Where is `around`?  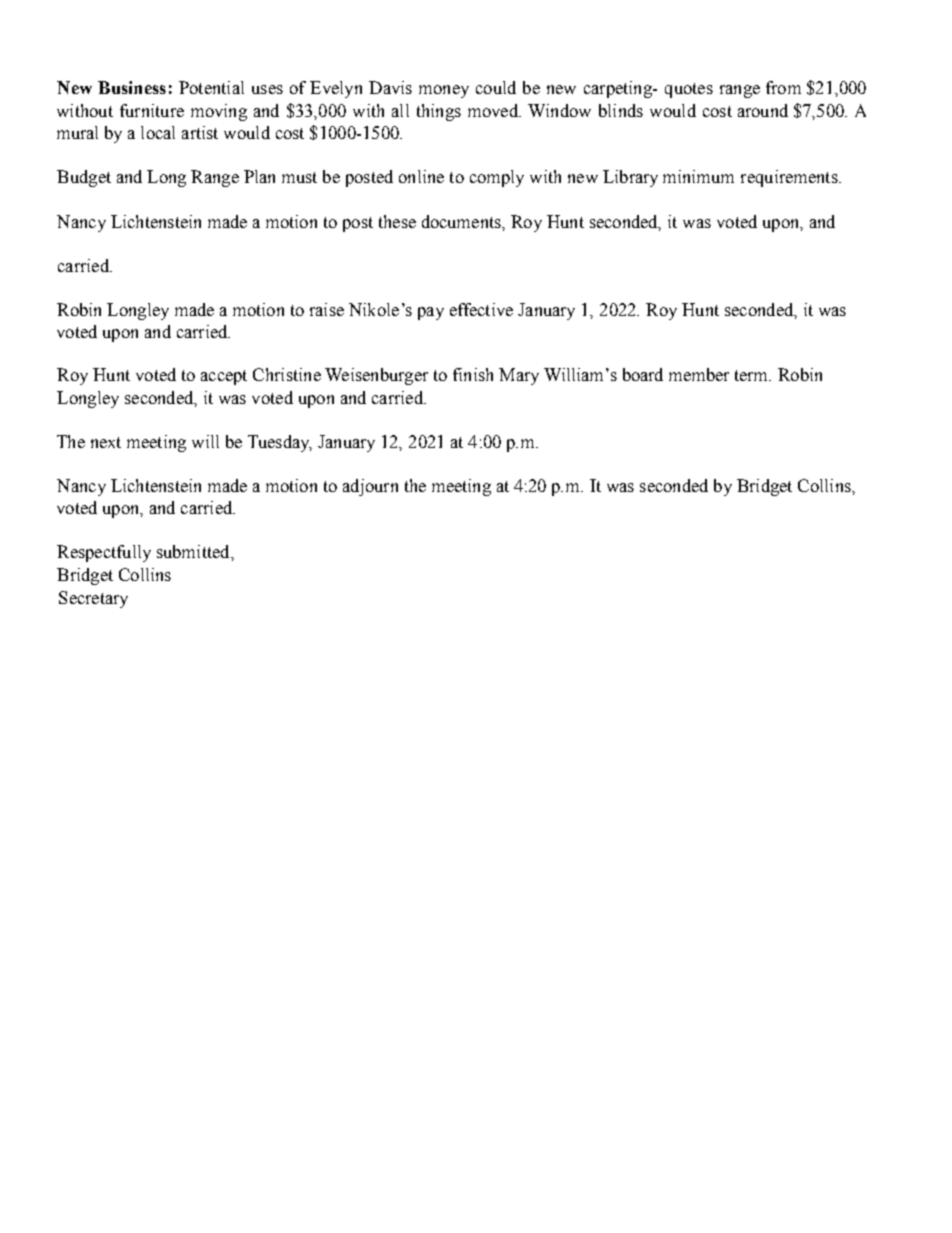
around is located at coordinates (763, 110).
